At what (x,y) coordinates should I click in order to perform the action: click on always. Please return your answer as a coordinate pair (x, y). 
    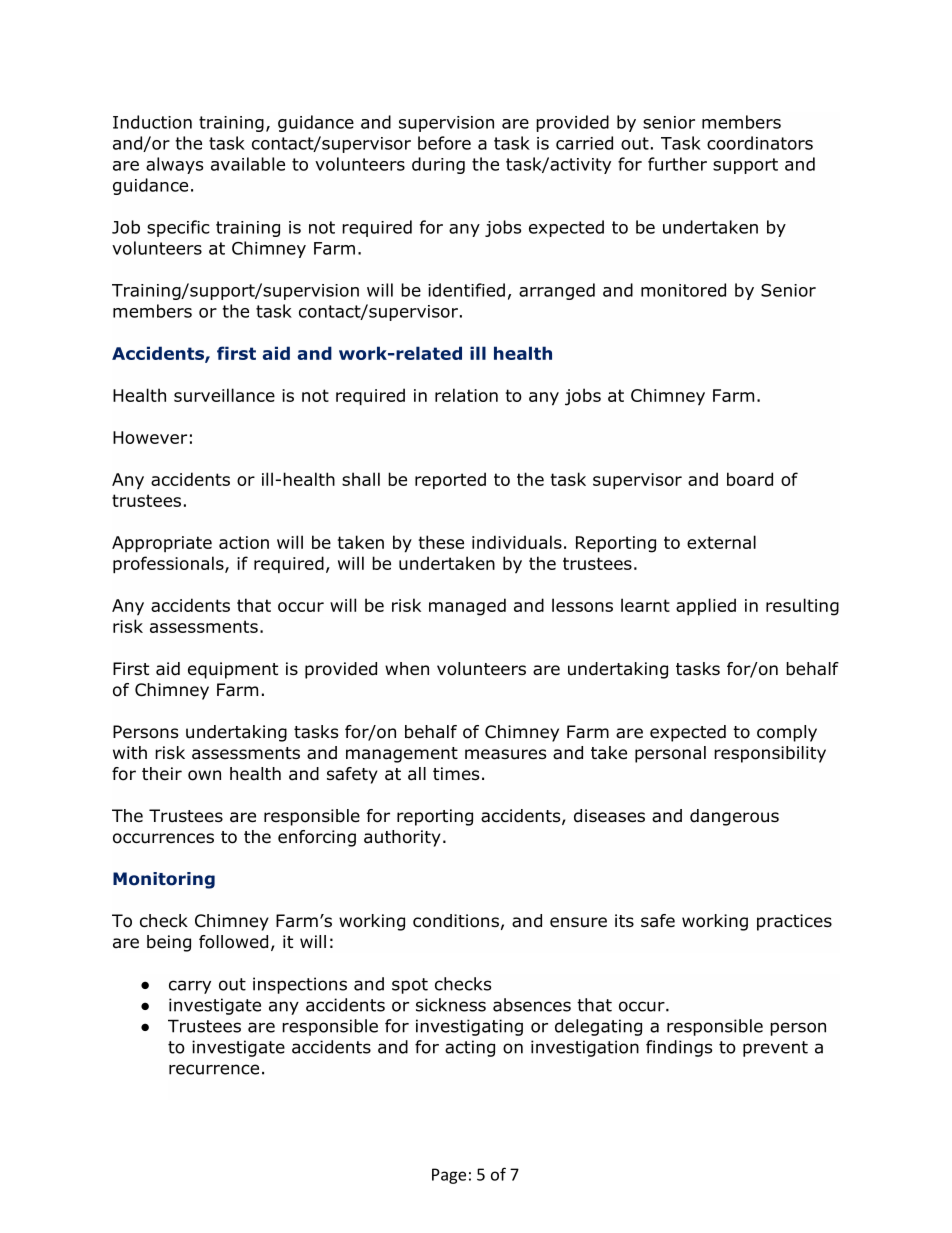
    Looking at the image, I should click on (174, 165).
